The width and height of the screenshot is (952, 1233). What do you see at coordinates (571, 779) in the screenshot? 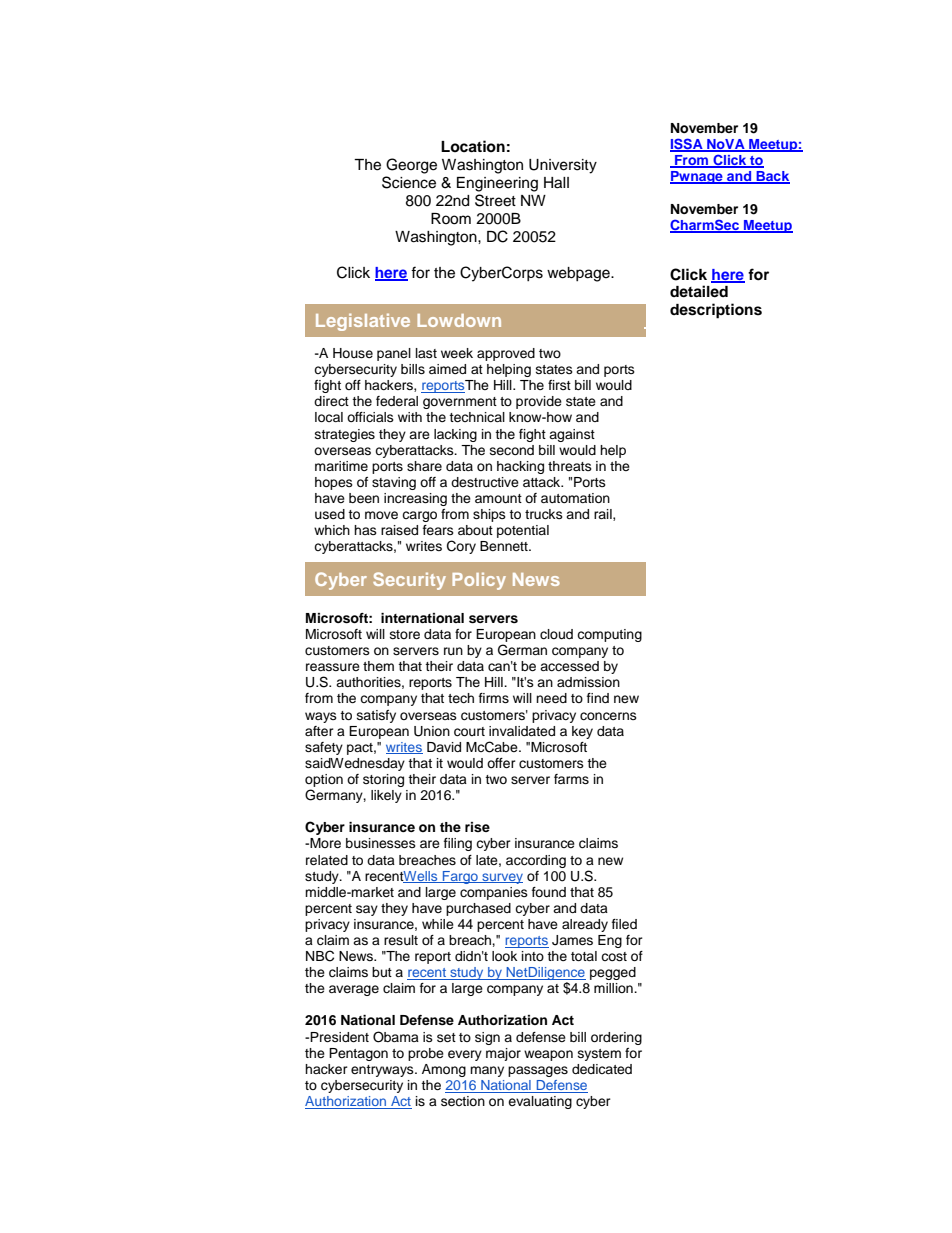
I see `farms` at bounding box center [571, 779].
